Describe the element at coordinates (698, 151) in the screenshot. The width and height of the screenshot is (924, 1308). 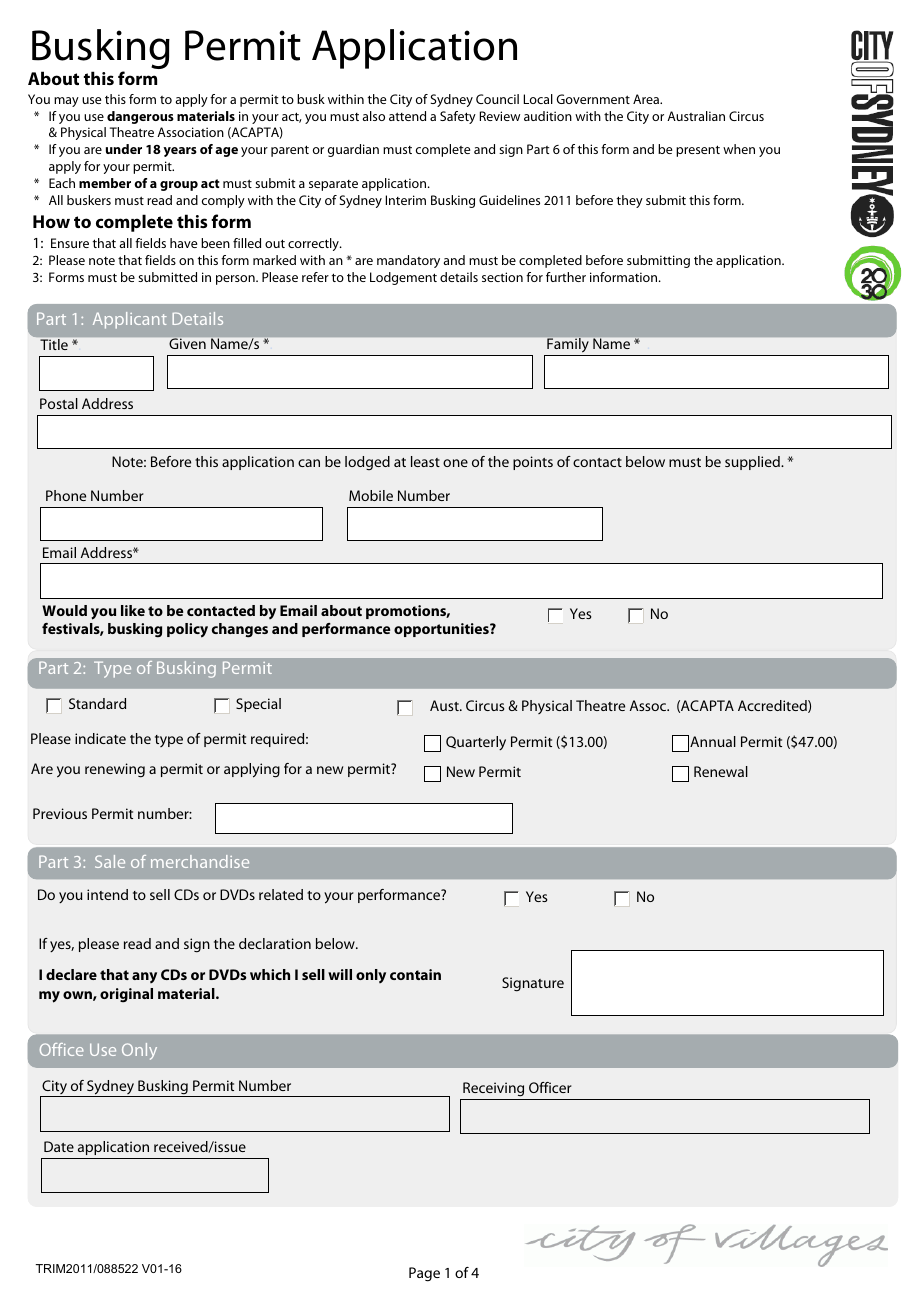
I see `present` at that location.
